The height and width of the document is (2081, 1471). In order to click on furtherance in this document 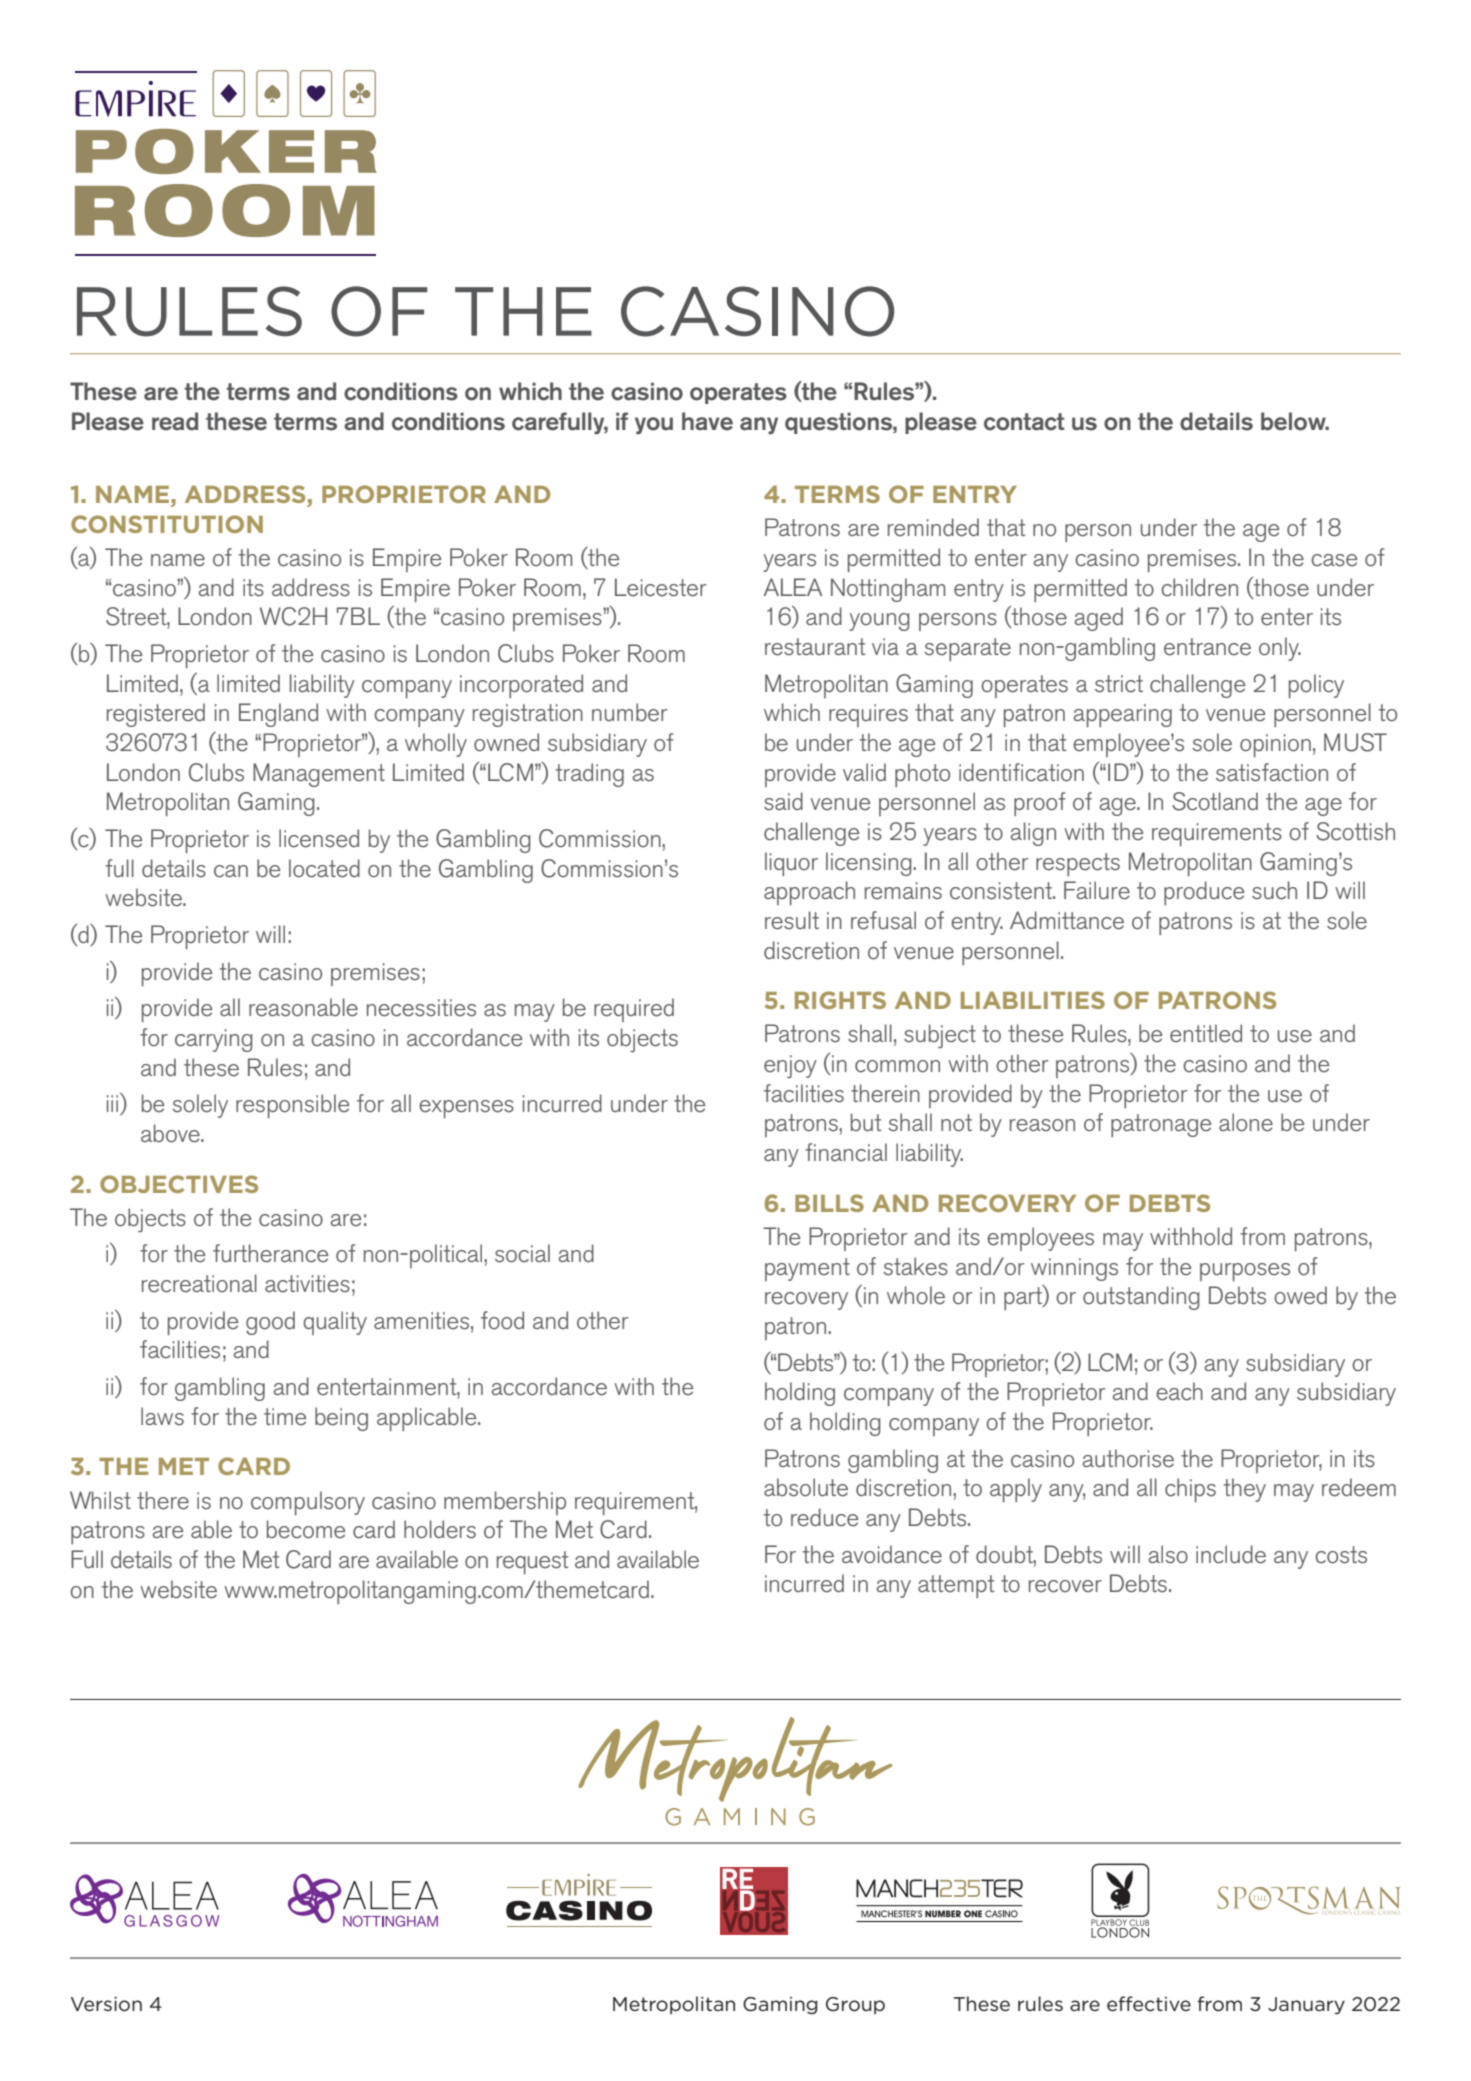, I will do `click(270, 1253)`.
